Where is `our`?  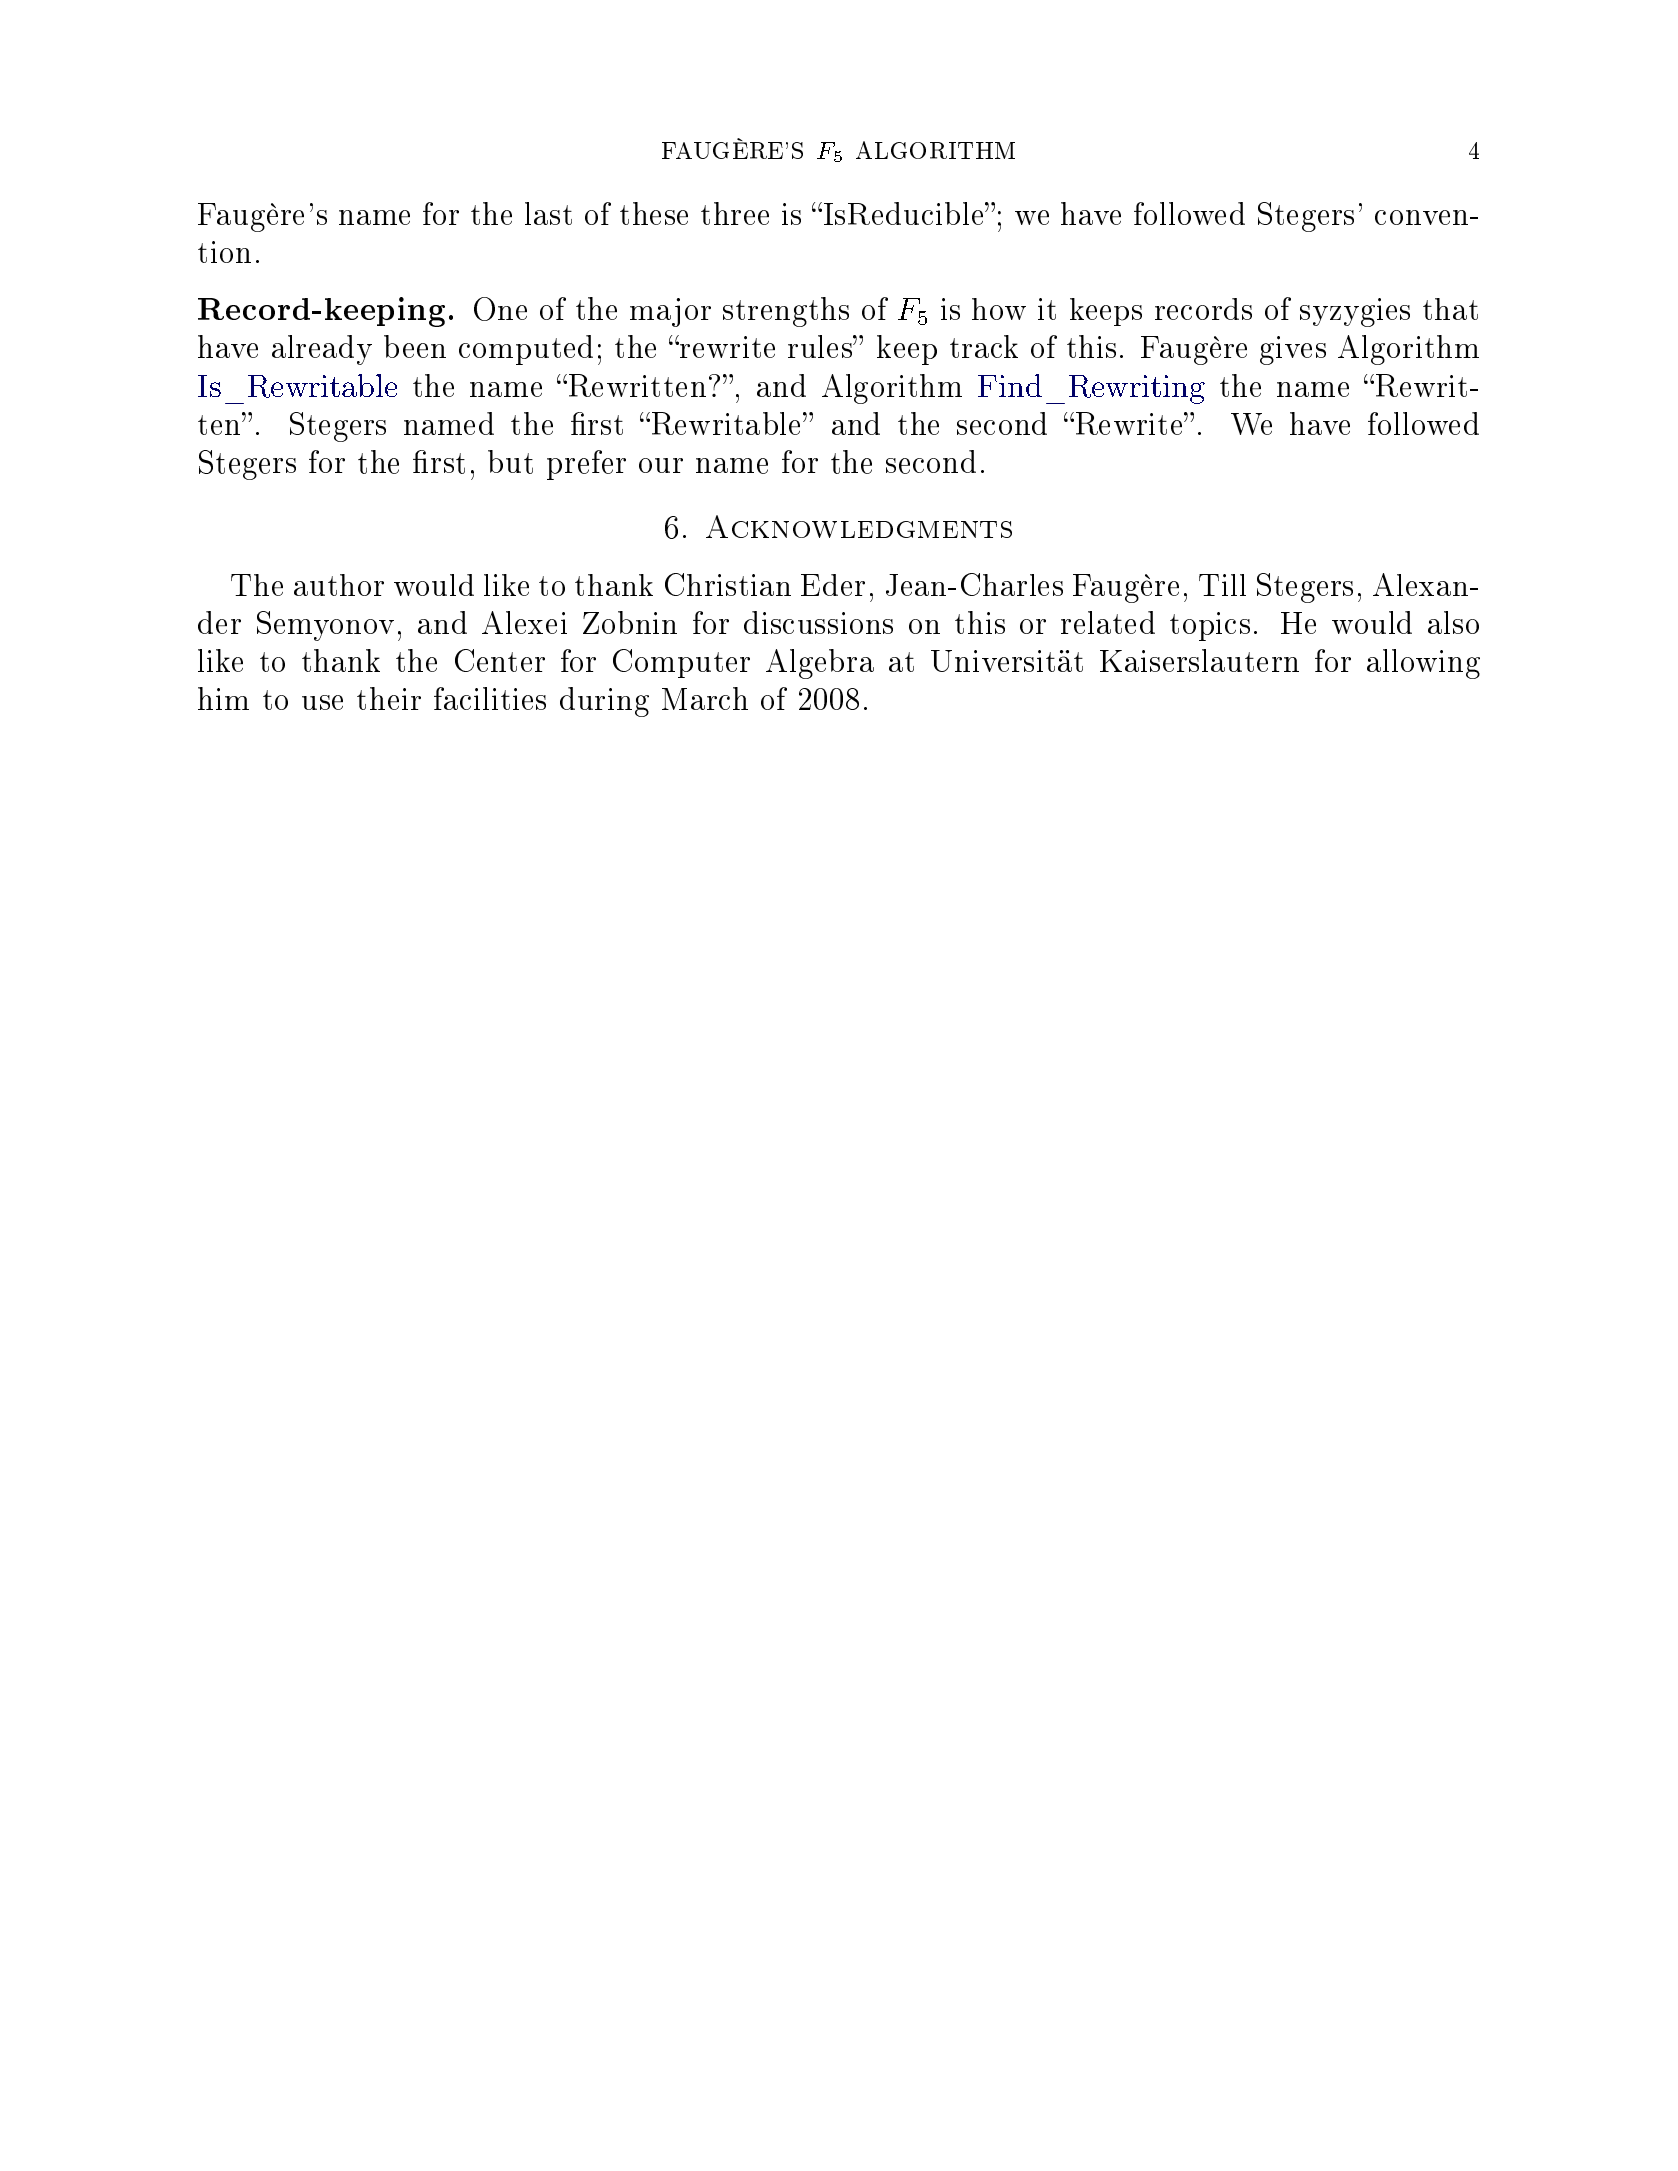
our is located at coordinates (661, 465).
